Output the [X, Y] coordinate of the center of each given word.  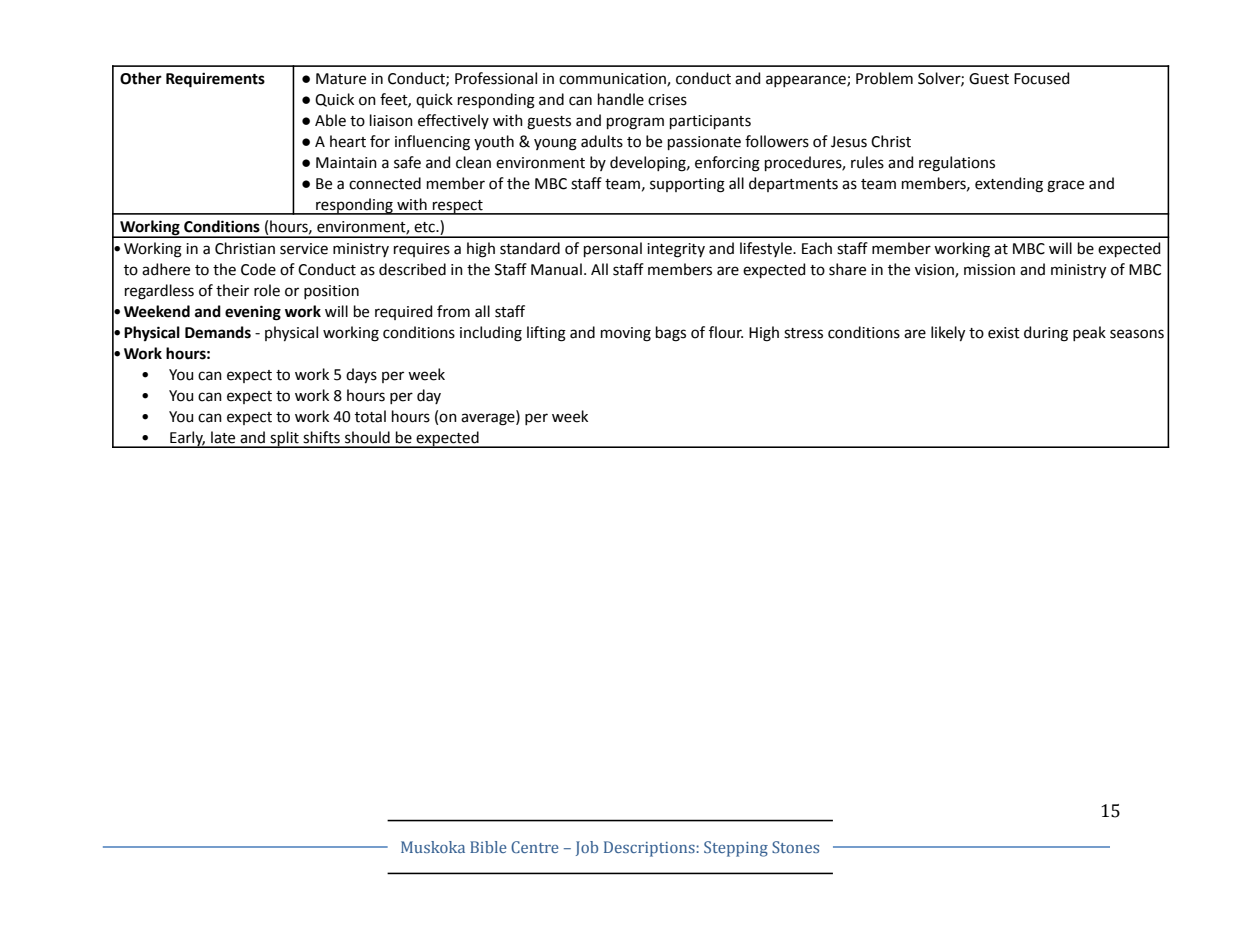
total [370, 416]
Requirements [215, 80]
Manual [556, 269]
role [267, 290]
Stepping [736, 849]
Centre [535, 847]
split [284, 439]
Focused [1041, 78]
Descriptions [650, 849]
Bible [488, 847]
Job [587, 848]
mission [989, 270]
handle [621, 99]
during [1046, 334]
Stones [795, 847]
